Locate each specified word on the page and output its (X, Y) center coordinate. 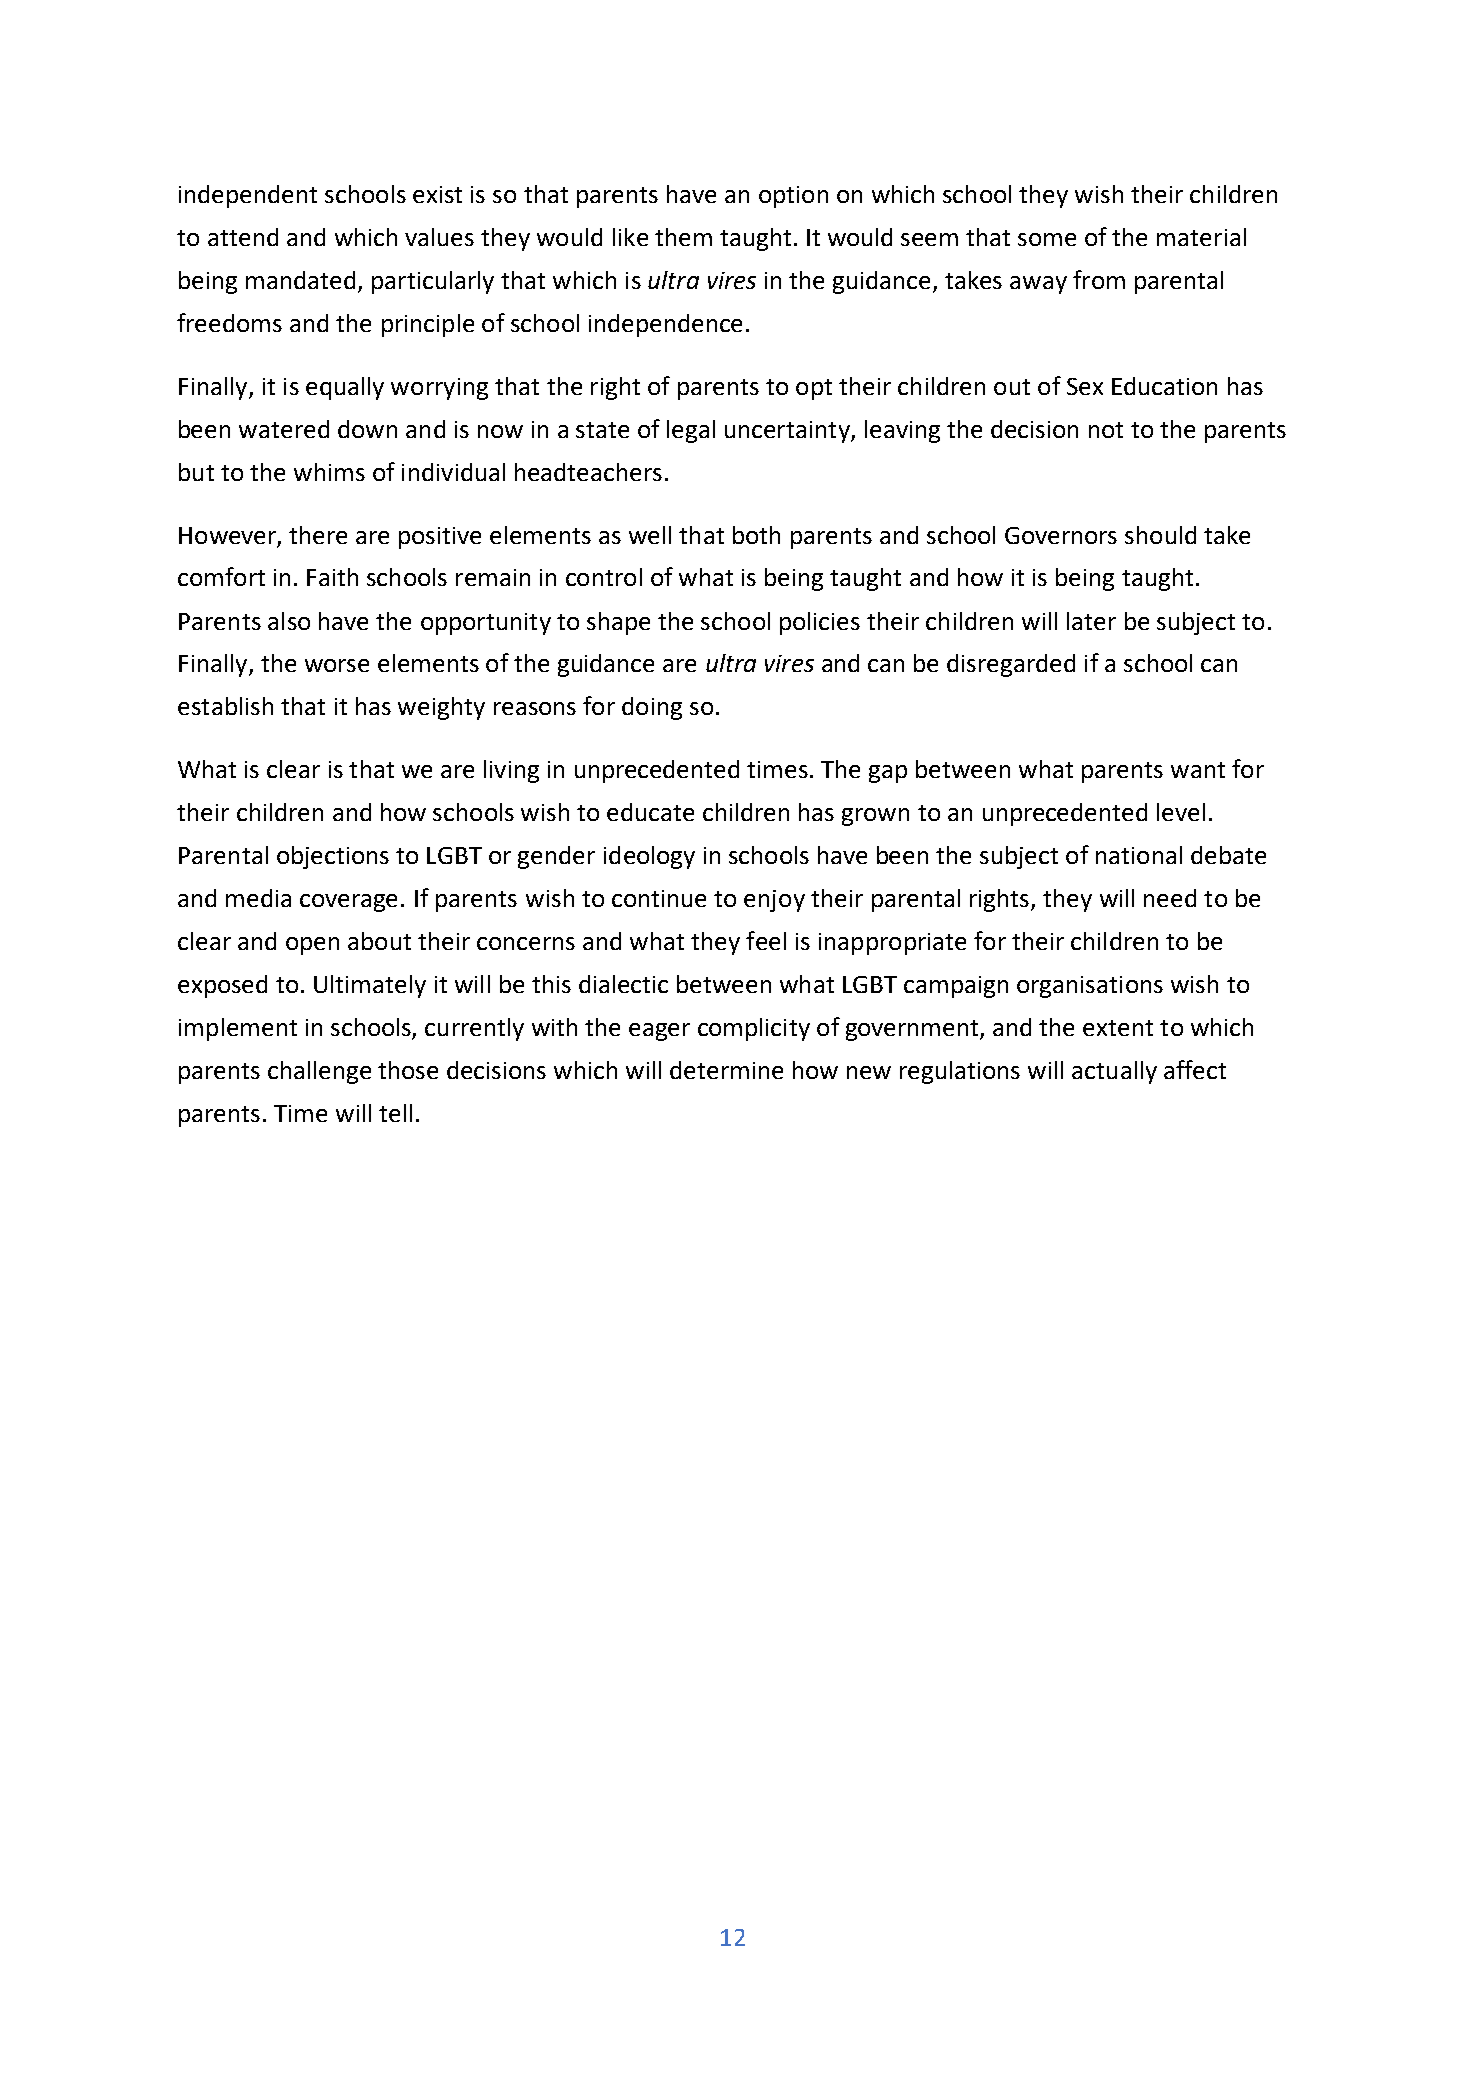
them (683, 237)
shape (618, 623)
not (1106, 430)
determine (726, 1070)
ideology (649, 857)
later (1091, 621)
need (1170, 898)
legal (691, 431)
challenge (319, 1072)
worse (337, 665)
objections (333, 857)
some (1047, 239)
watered (284, 429)
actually (1114, 1072)
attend (243, 237)
